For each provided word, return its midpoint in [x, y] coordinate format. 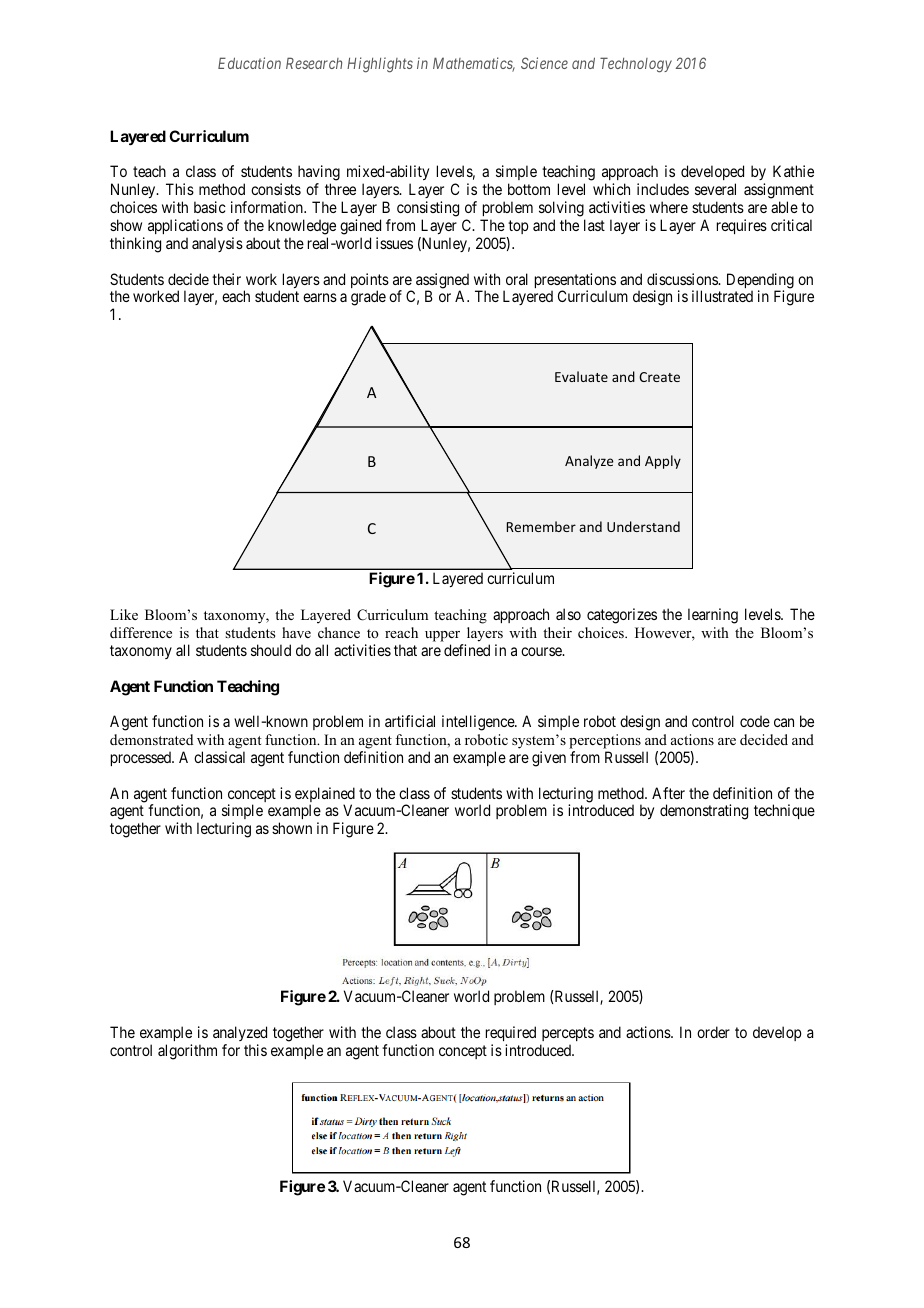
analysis [217, 244]
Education [249, 63]
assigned [442, 282]
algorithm [187, 1052]
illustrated [722, 296]
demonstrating [704, 812]
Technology [636, 65]
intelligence [479, 723]
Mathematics [474, 64]
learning [713, 616]
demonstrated [151, 739]
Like [124, 614]
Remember [541, 526]
